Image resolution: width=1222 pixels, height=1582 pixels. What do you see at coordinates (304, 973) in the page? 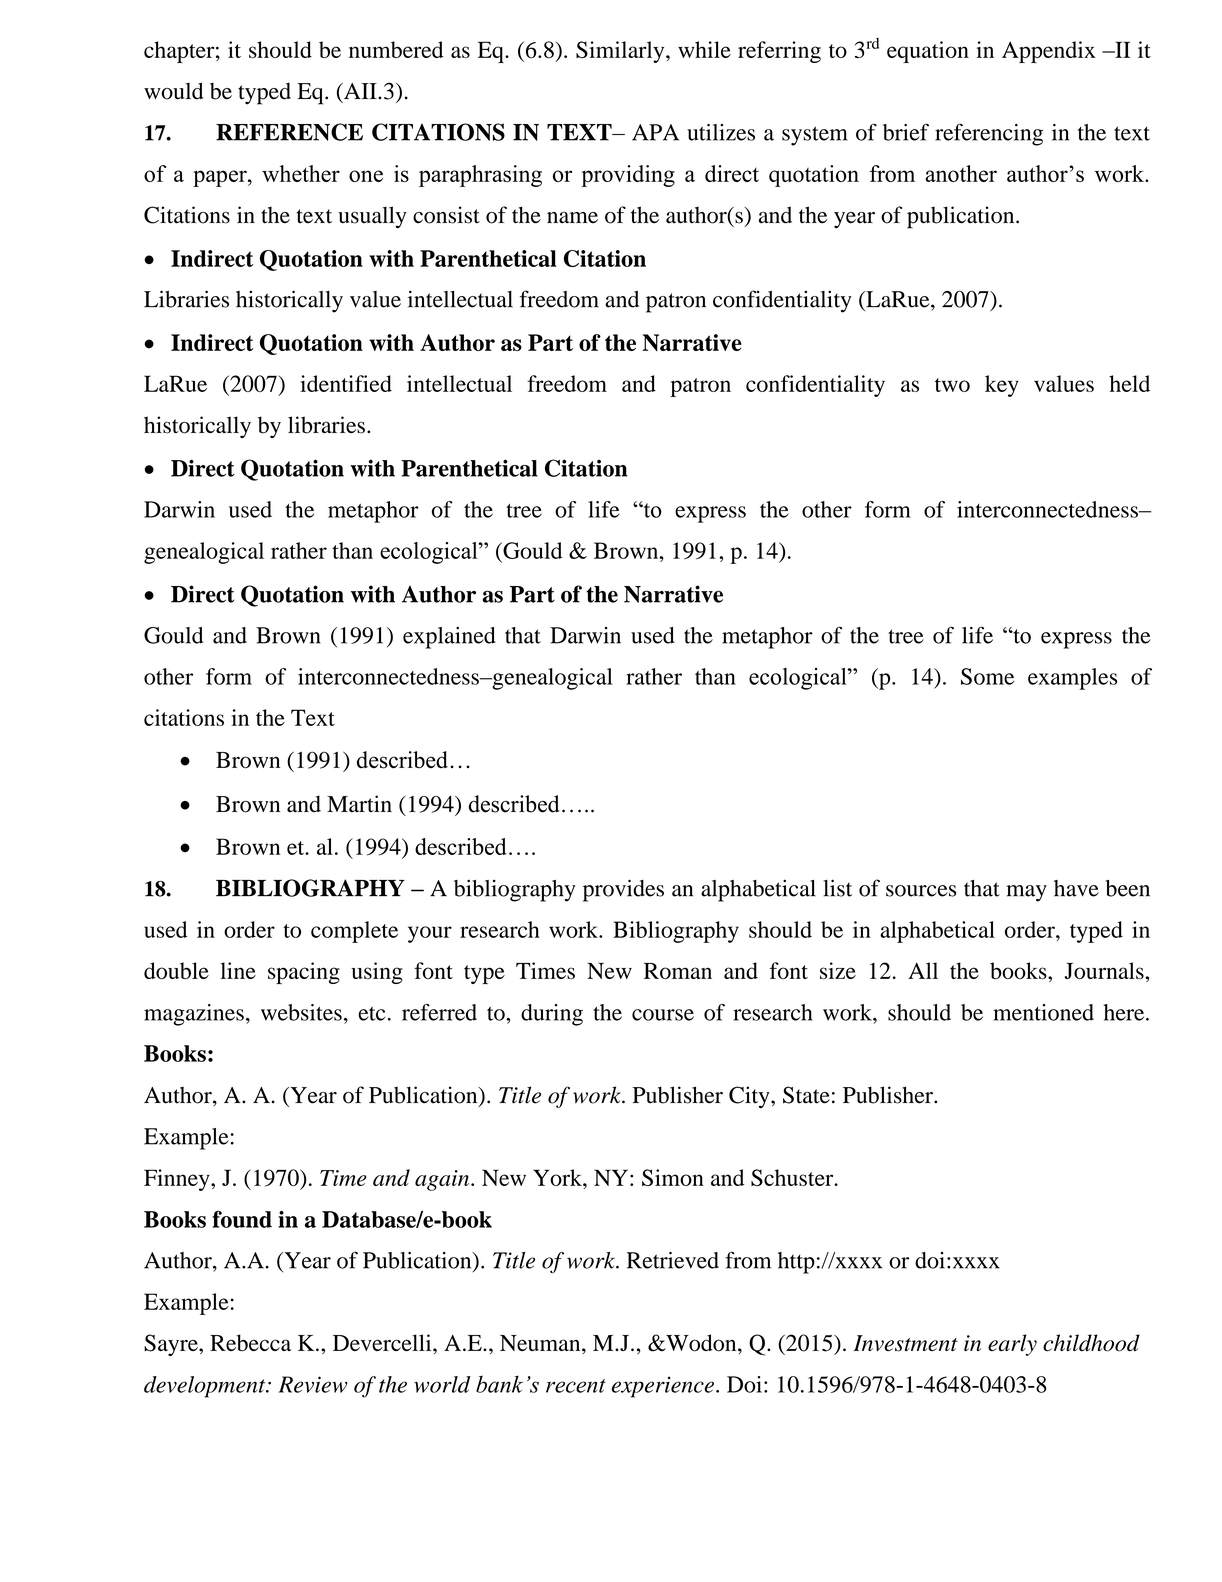
I see `spacing` at bounding box center [304, 973].
